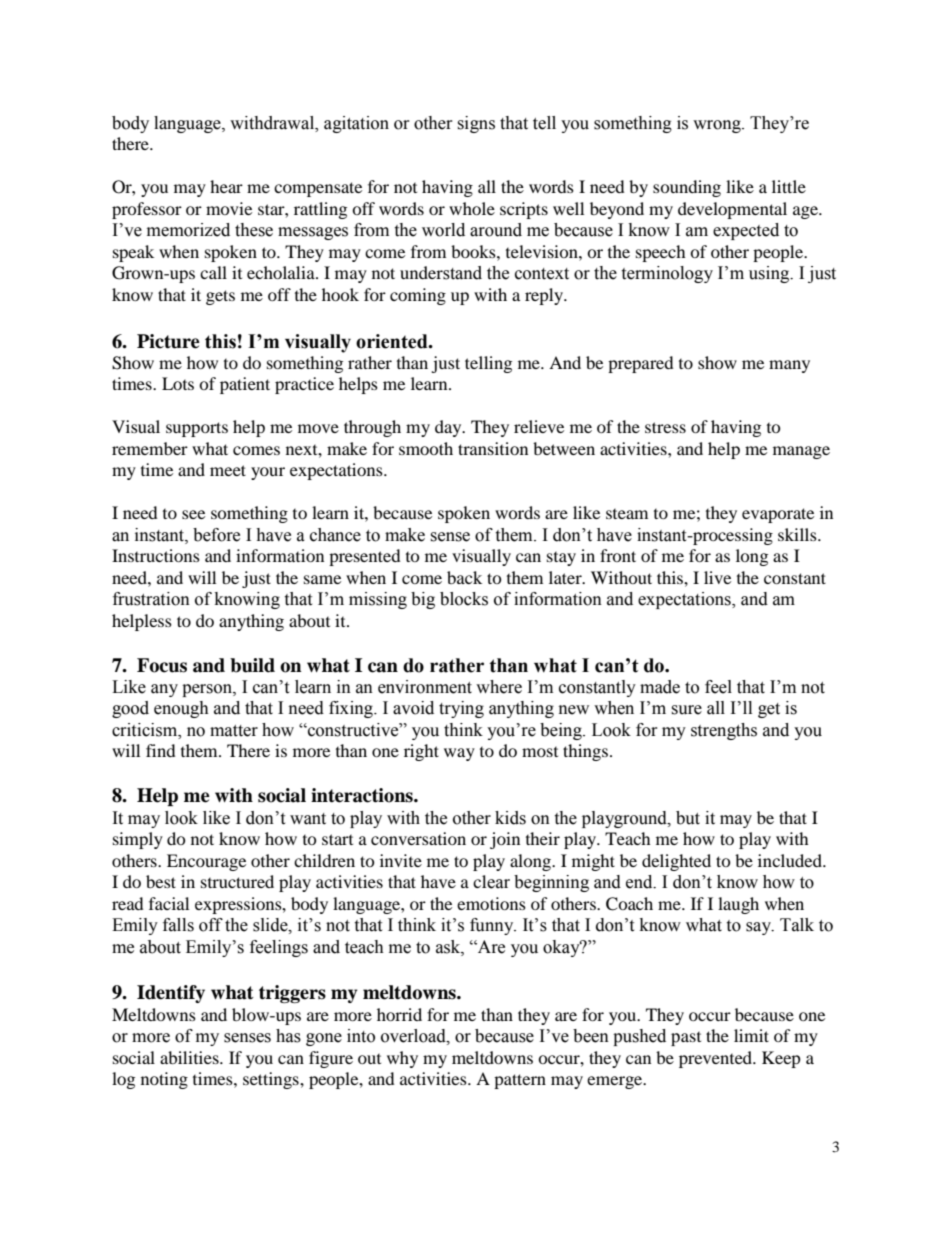 The height and width of the screenshot is (1233, 952). What do you see at coordinates (789, 366) in the screenshot?
I see `many` at bounding box center [789, 366].
